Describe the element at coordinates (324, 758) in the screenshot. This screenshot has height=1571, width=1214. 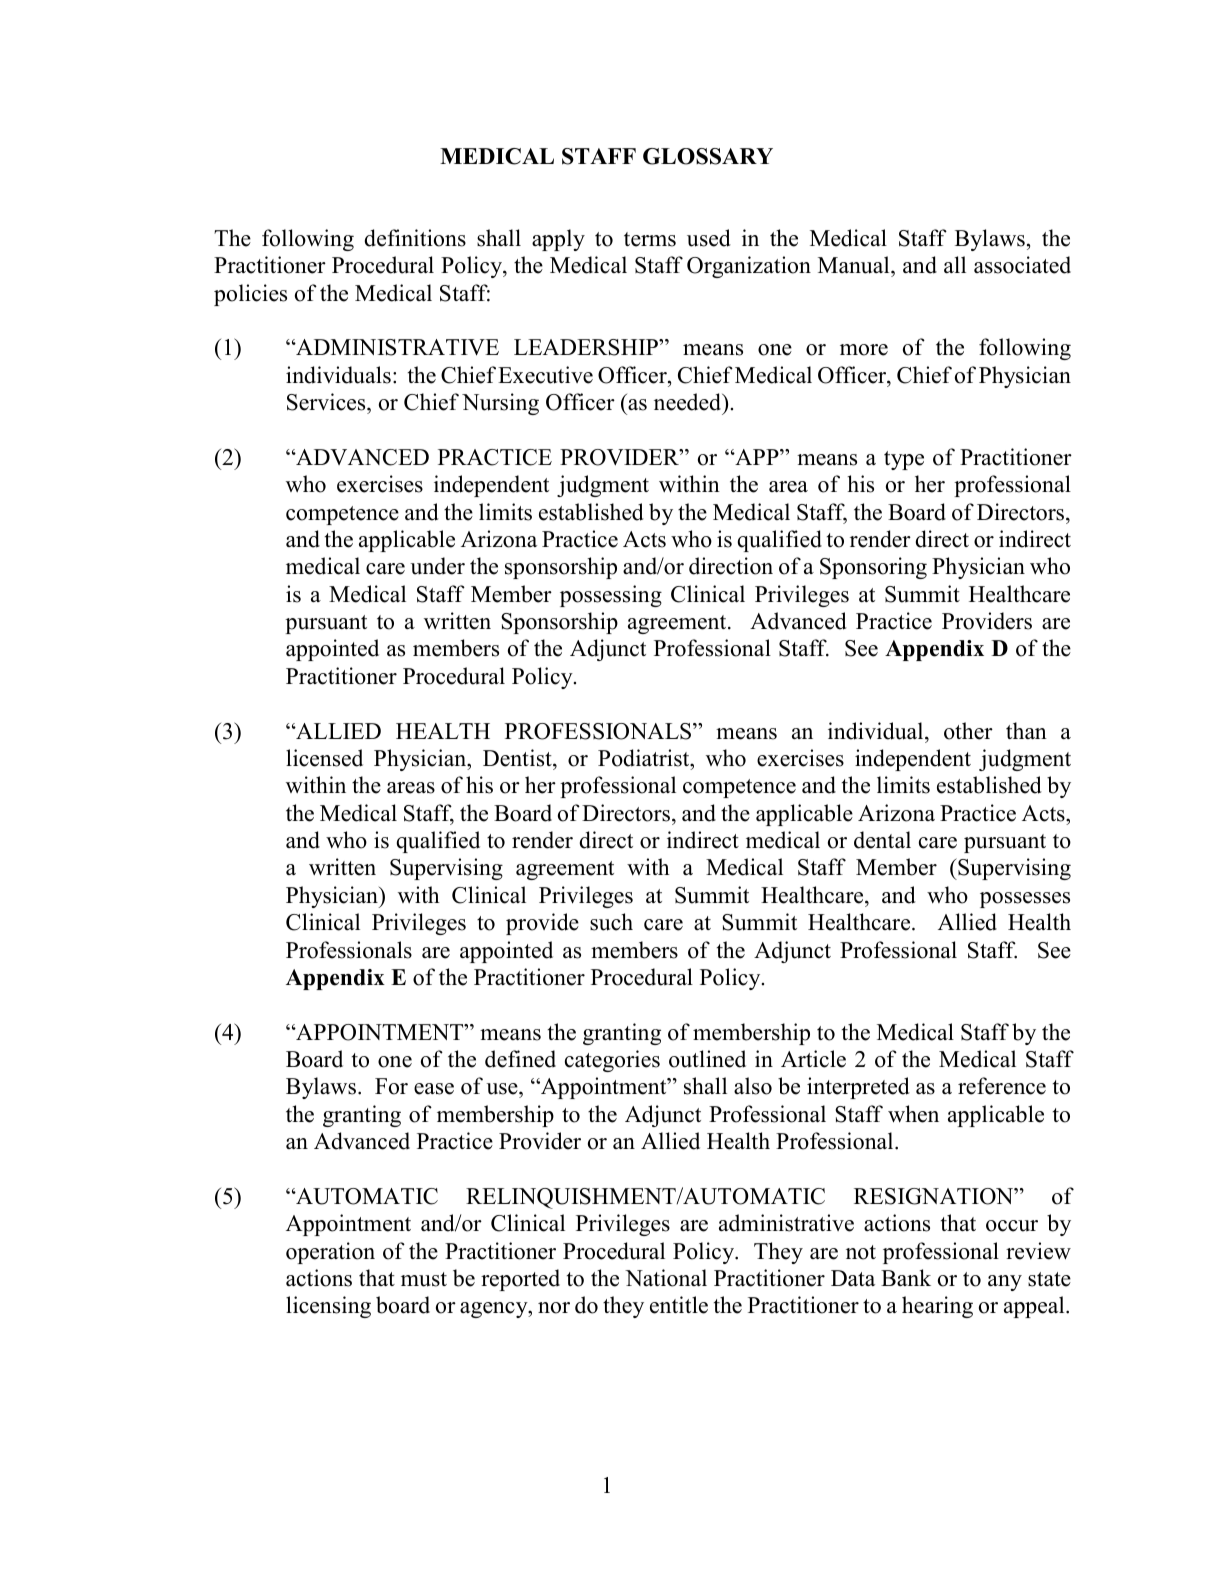
I see `licensed` at that location.
